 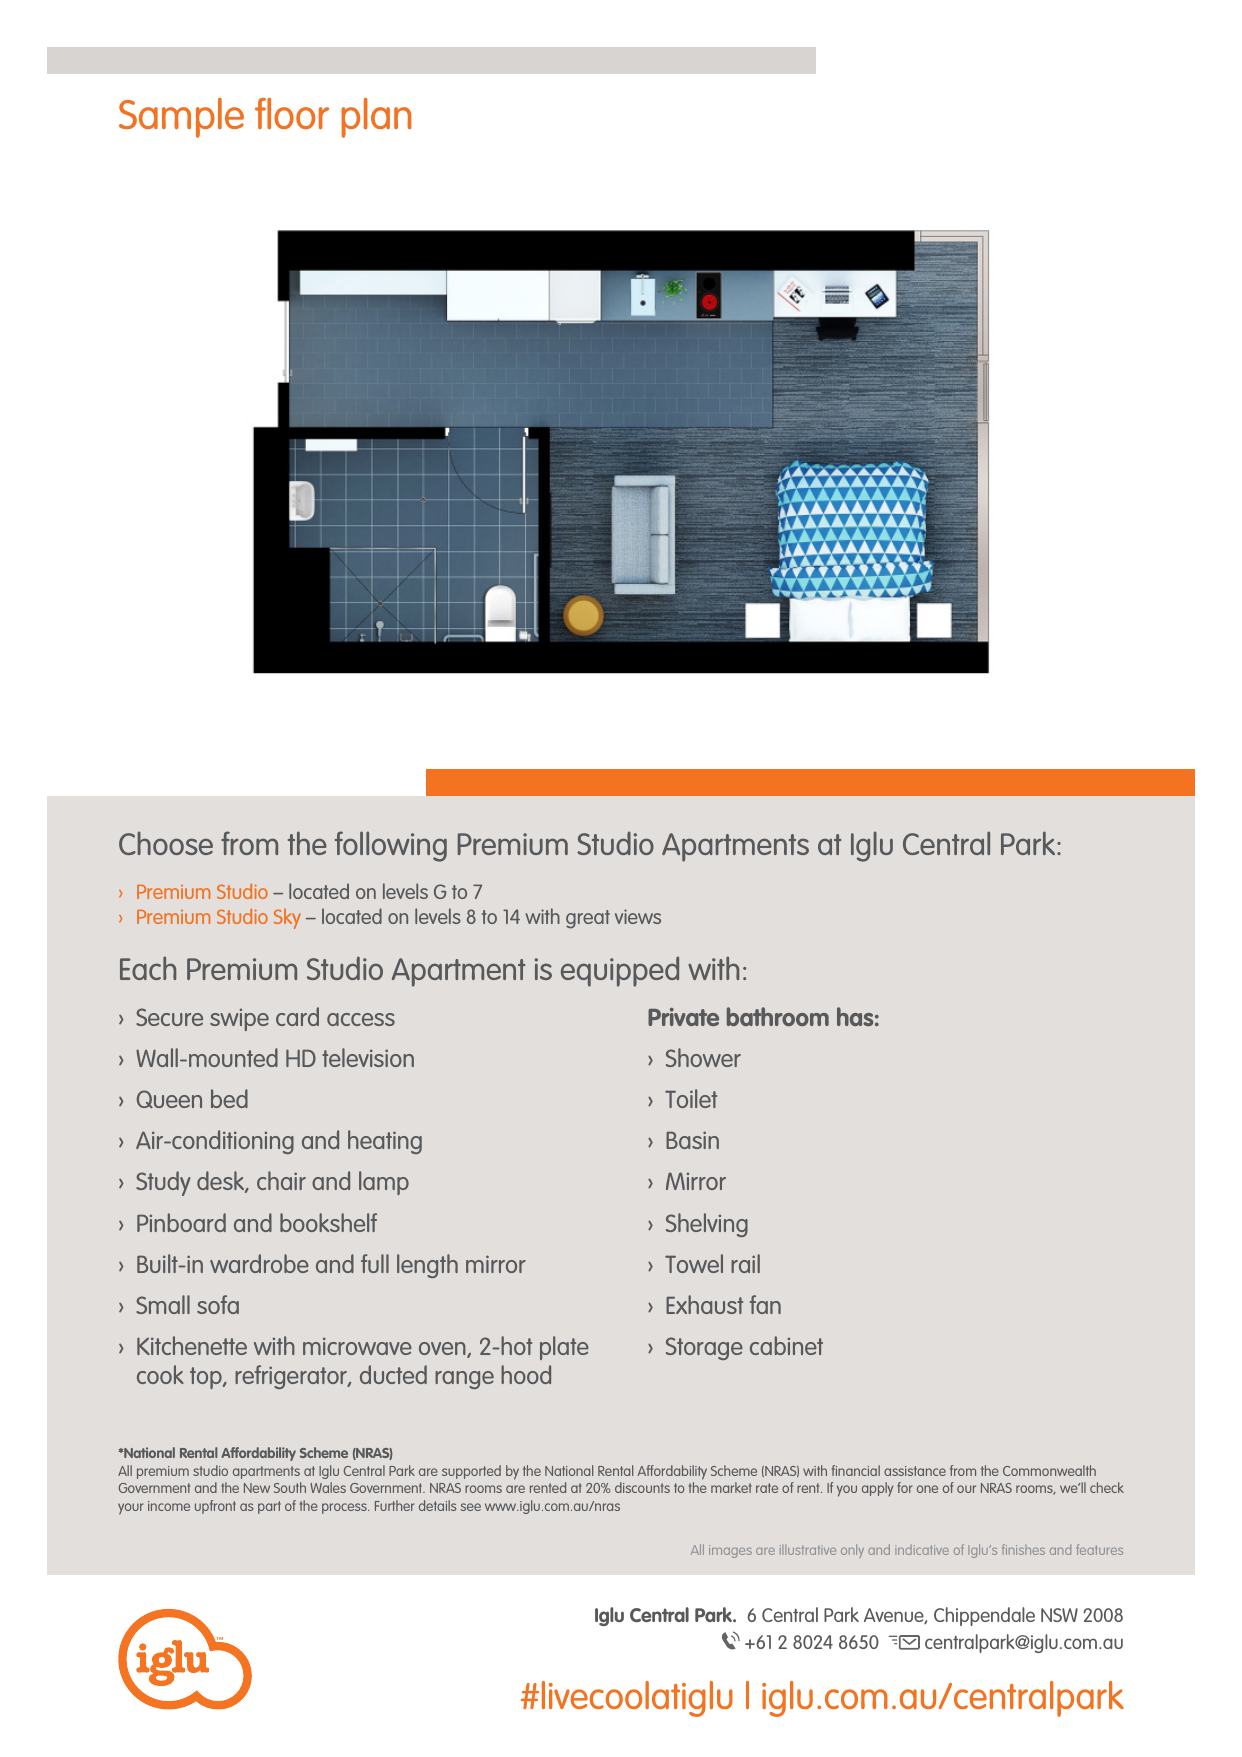 What do you see at coordinates (181, 118) in the screenshot?
I see `Sample` at bounding box center [181, 118].
